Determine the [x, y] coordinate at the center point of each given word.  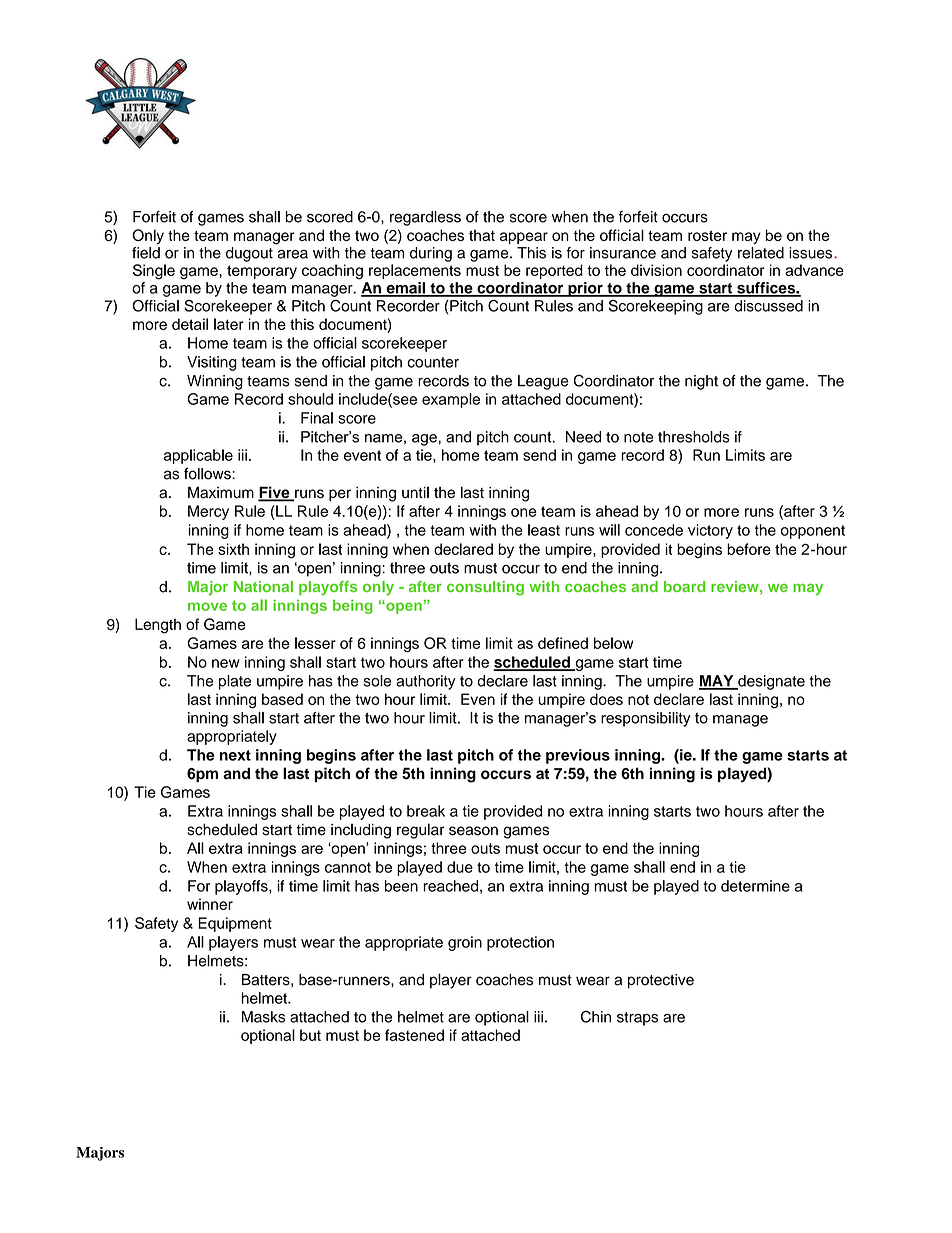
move [207, 606]
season [473, 831]
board [684, 586]
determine [755, 886]
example [451, 400]
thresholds [694, 437]
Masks [263, 1017]
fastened [414, 1035]
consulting [485, 588]
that [482, 235]
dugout [249, 254]
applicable [198, 456]
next [235, 755]
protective [661, 981]
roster [707, 235]
